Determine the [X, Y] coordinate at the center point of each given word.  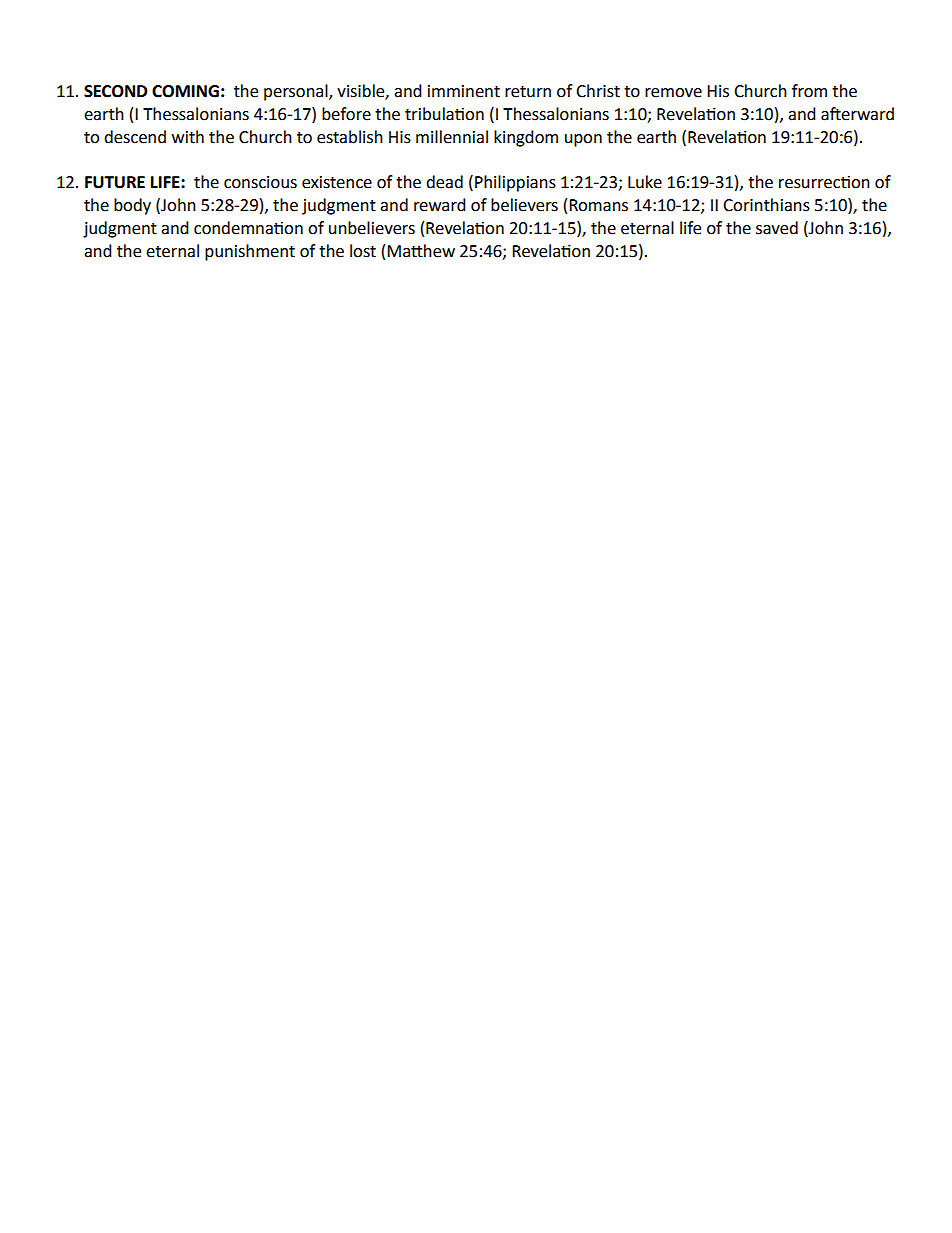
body [132, 206]
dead [444, 182]
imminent [464, 91]
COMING [185, 91]
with [188, 137]
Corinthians [766, 205]
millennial [452, 137]
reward [440, 205]
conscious [260, 182]
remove [673, 93]
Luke [645, 182]
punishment [250, 252]
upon [583, 140]
